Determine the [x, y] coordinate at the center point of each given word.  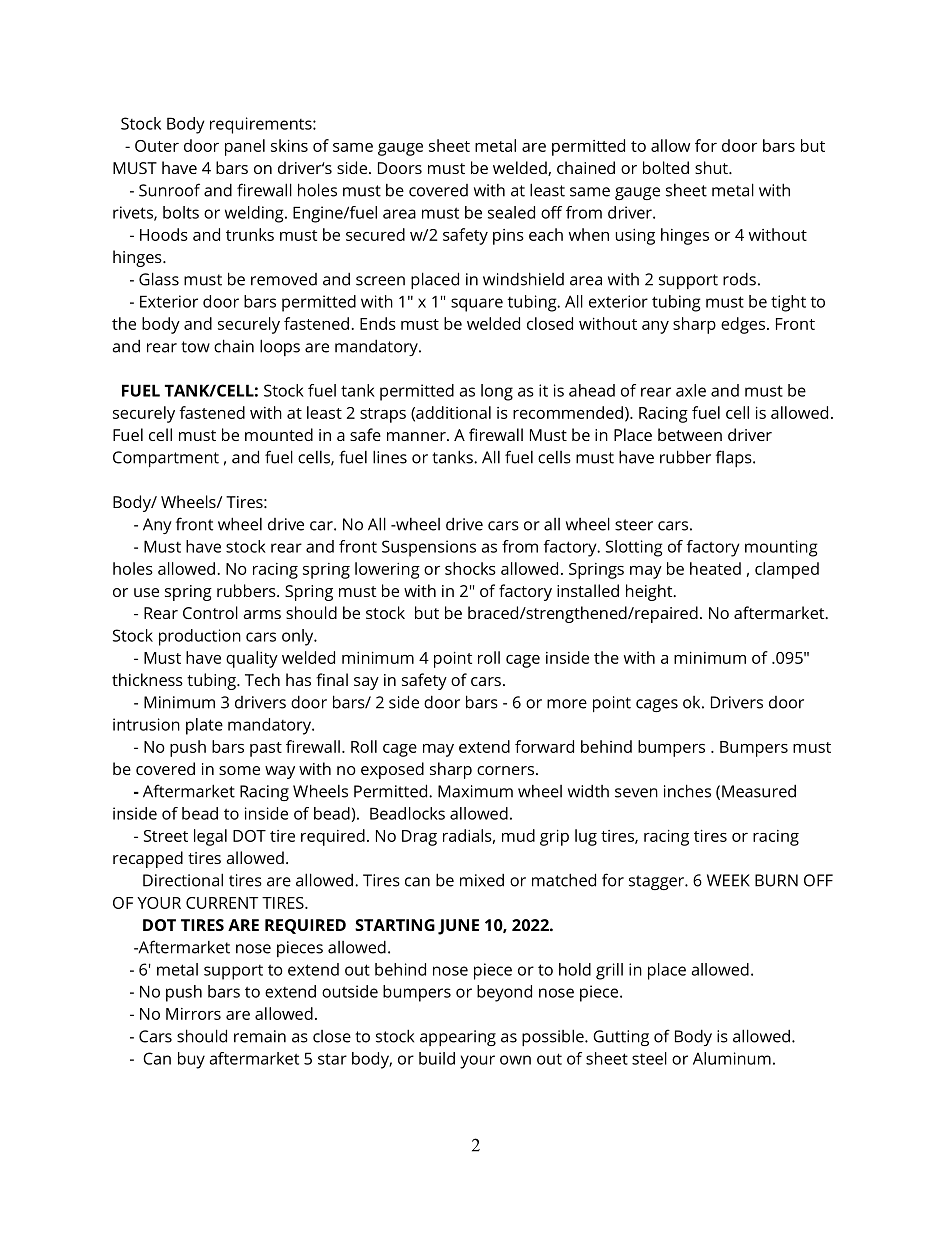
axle [691, 390]
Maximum [475, 791]
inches [687, 791]
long [497, 392]
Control [210, 612]
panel [245, 147]
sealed [511, 212]
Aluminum [732, 1058]
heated [715, 568]
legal [210, 837]
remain [260, 1036]
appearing [458, 1038]
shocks [470, 568]
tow [195, 347]
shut [712, 167]
